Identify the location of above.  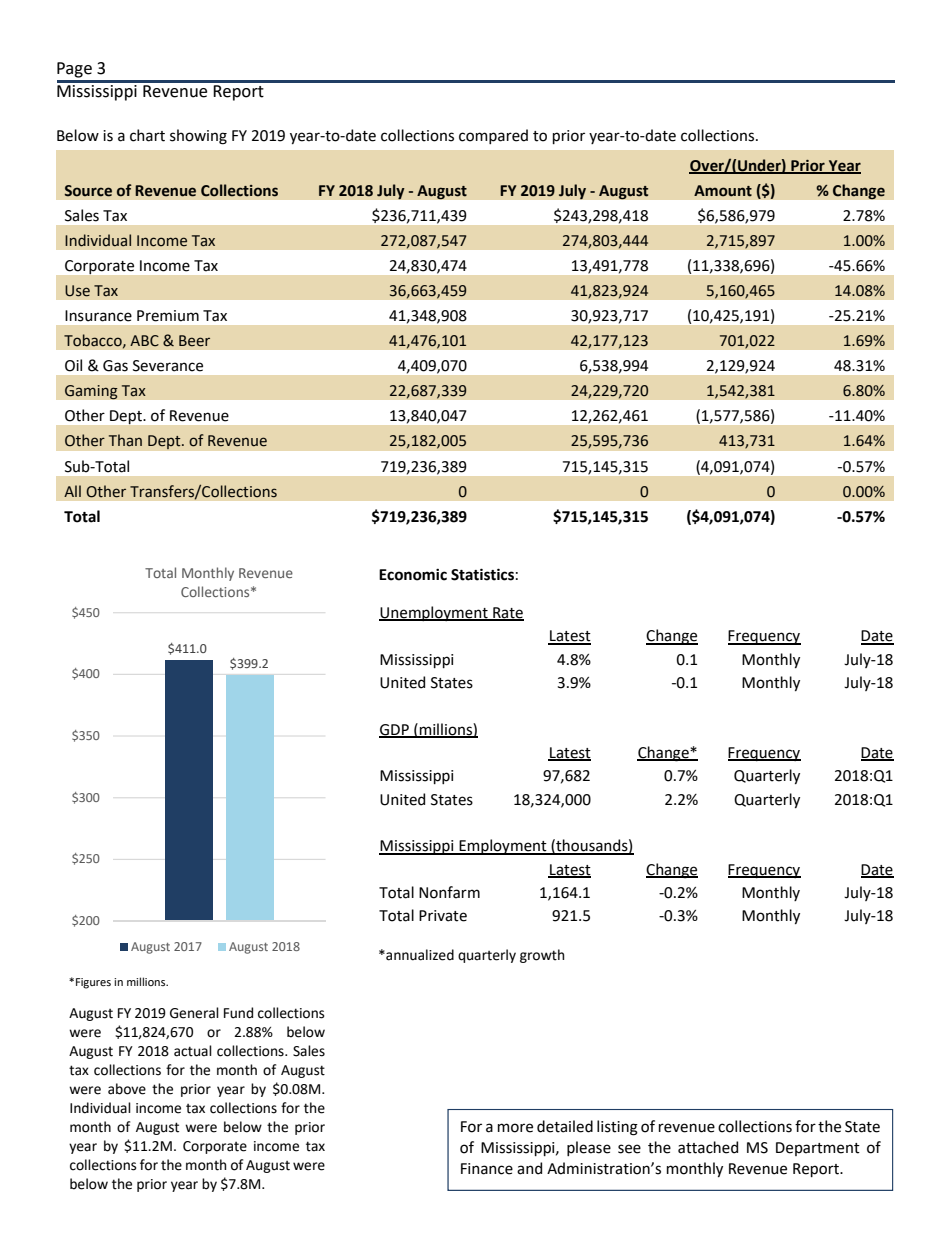
(127, 1089).
